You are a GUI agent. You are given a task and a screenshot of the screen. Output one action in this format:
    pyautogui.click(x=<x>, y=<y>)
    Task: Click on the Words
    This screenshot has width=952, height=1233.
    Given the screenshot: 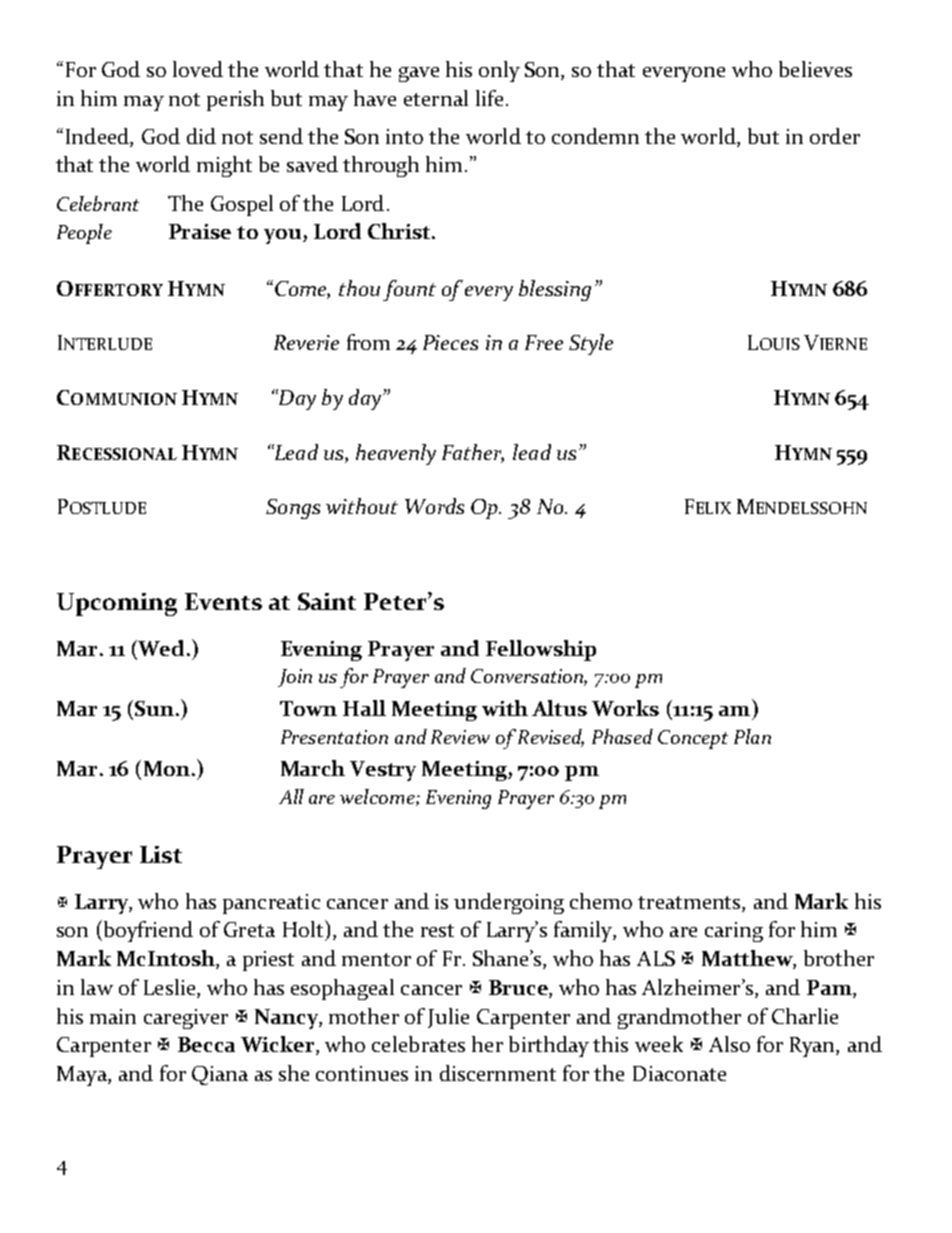 What is the action you would take?
    pyautogui.click(x=434, y=506)
